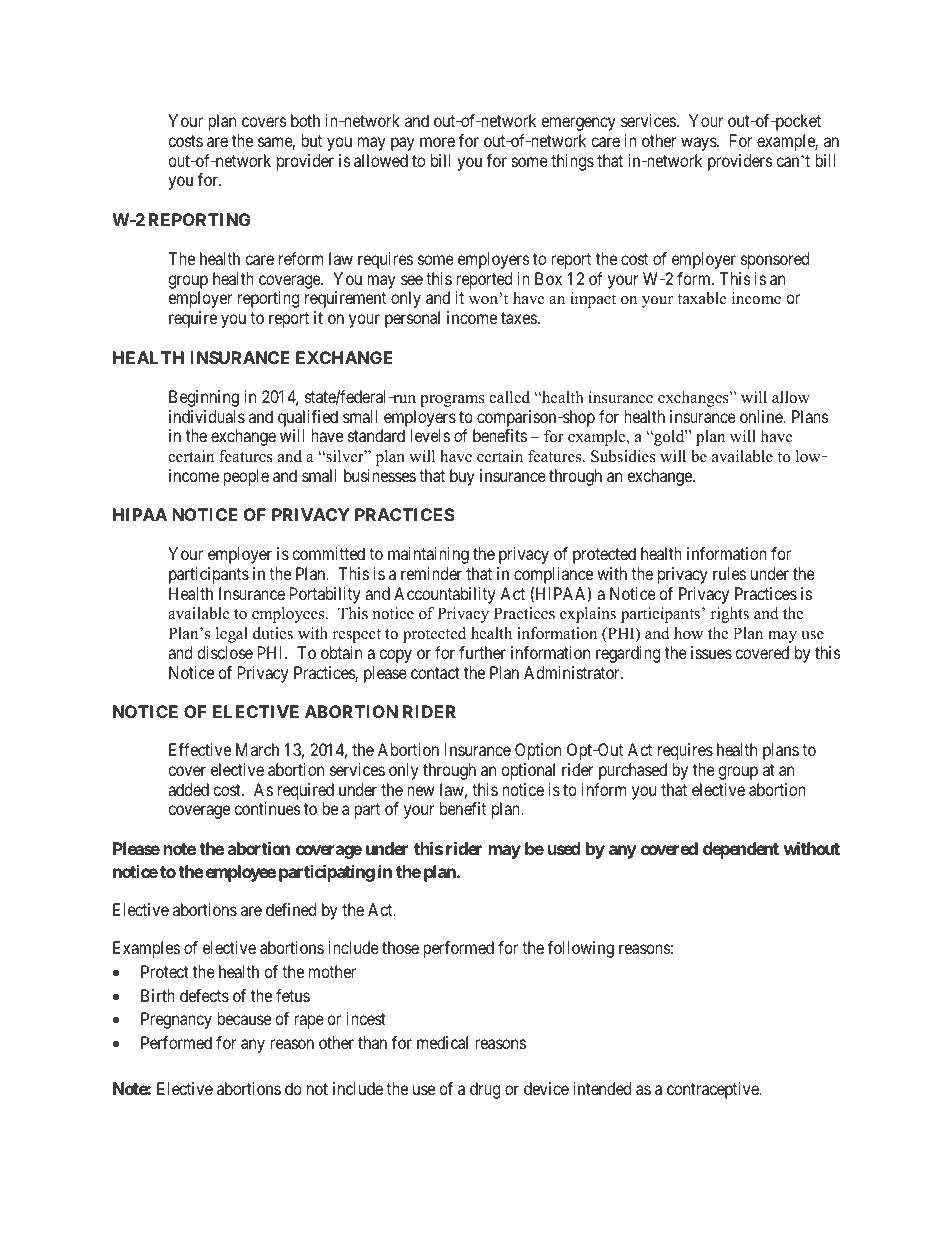 This screenshot has height=1233, width=952. What do you see at coordinates (452, 401) in the screenshot?
I see `programs` at bounding box center [452, 401].
